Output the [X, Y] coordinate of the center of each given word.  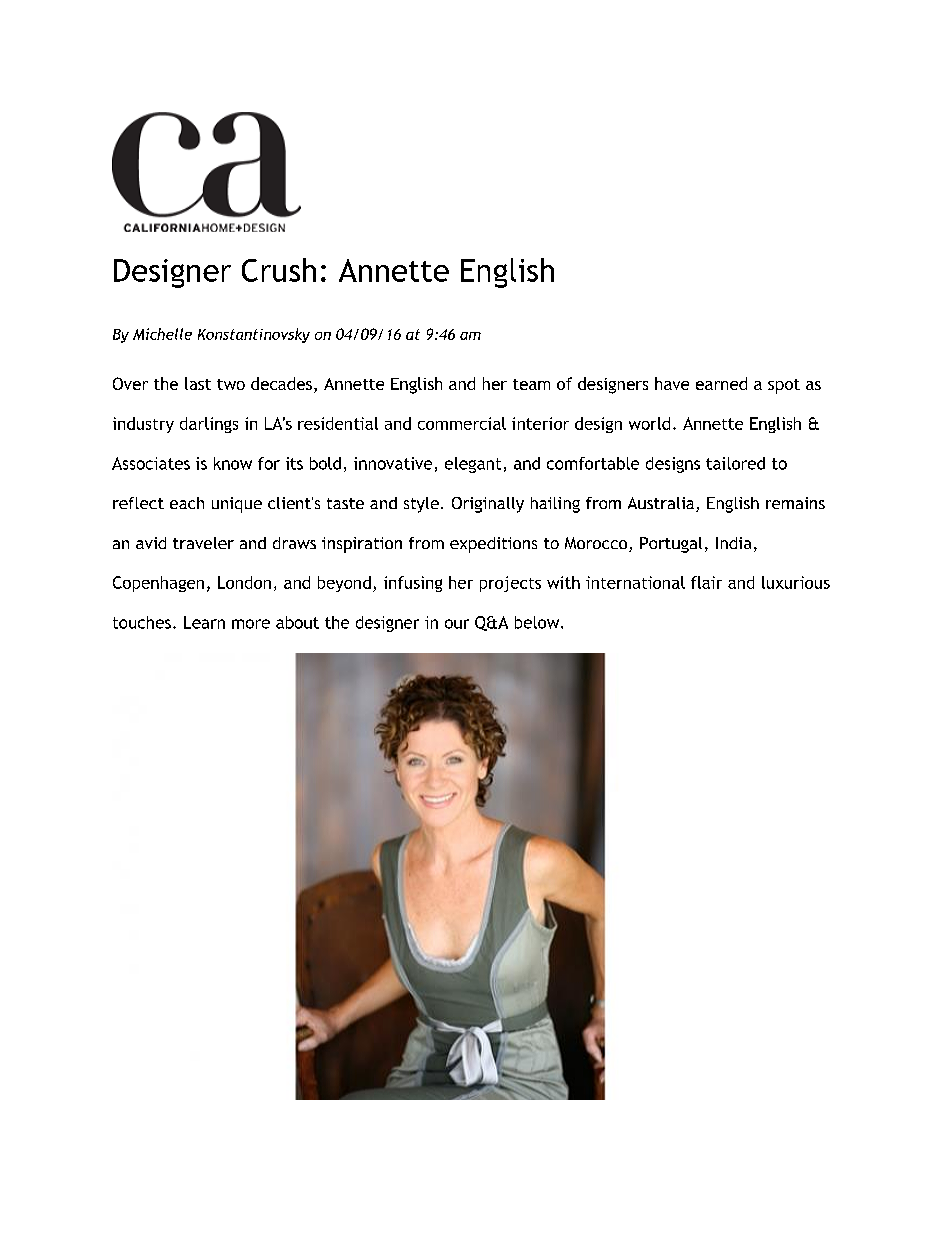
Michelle [162, 334]
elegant [473, 465]
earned [721, 383]
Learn [204, 622]
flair [706, 582]
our [457, 624]
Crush [279, 270]
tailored [735, 463]
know [233, 463]
